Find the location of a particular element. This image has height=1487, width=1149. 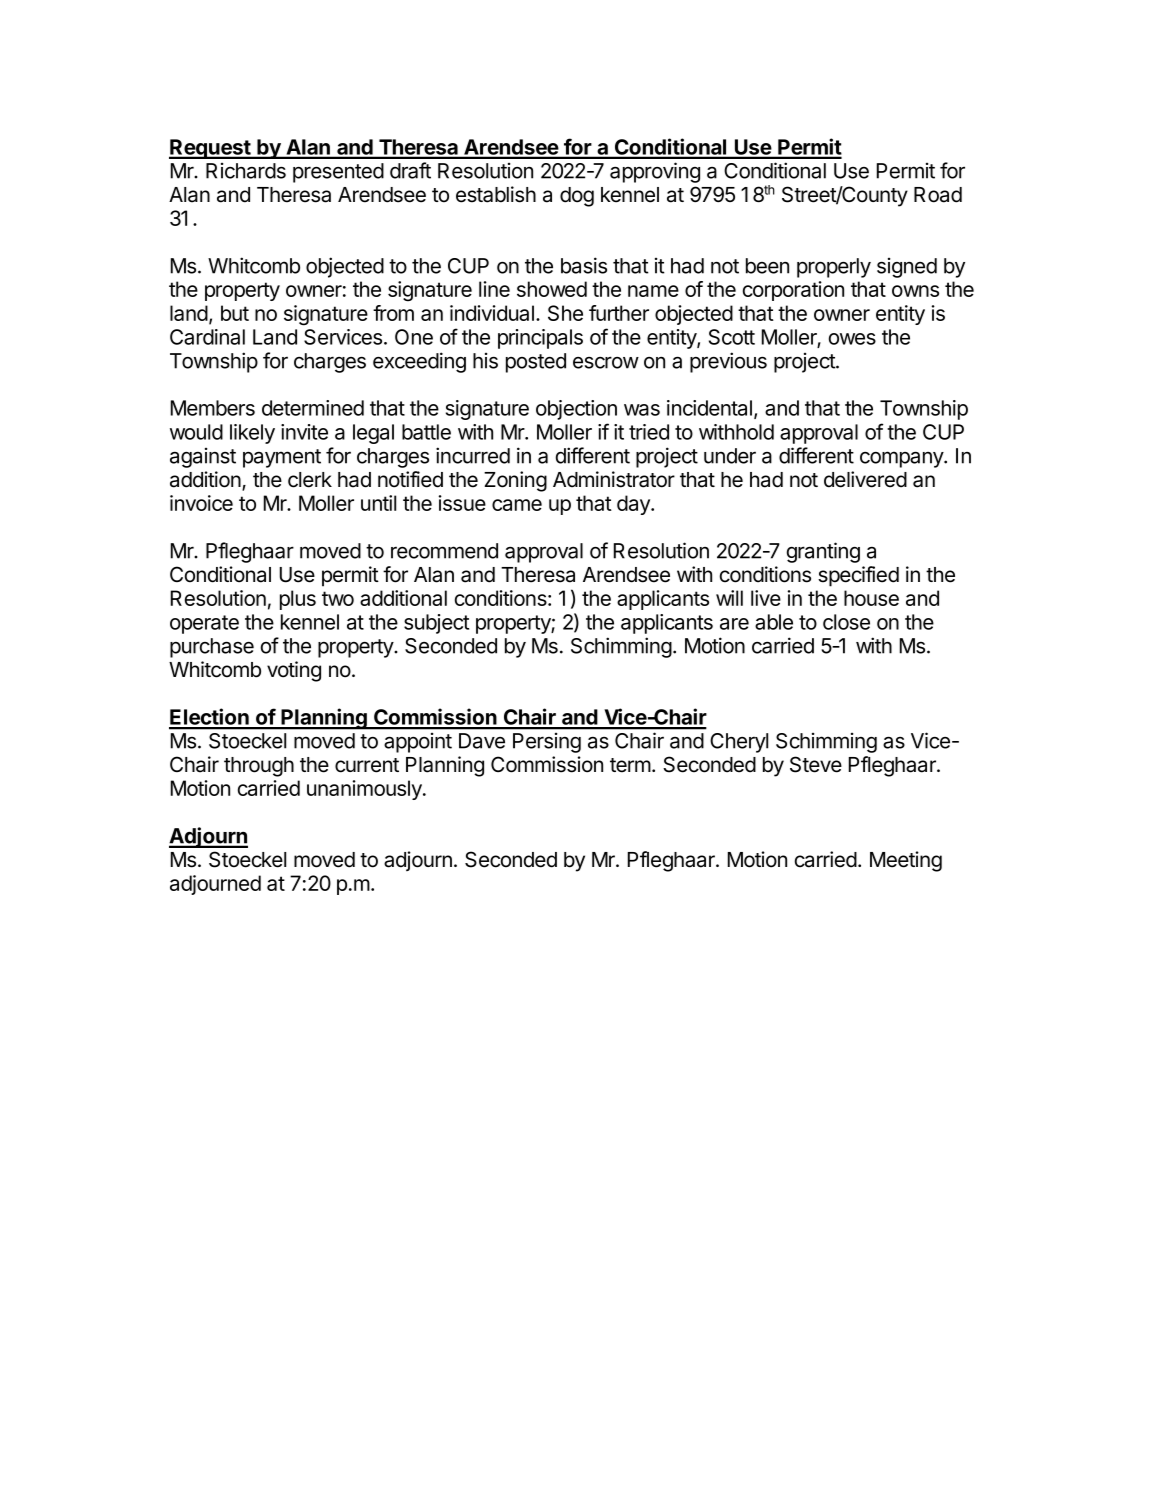

Road is located at coordinates (938, 195).
